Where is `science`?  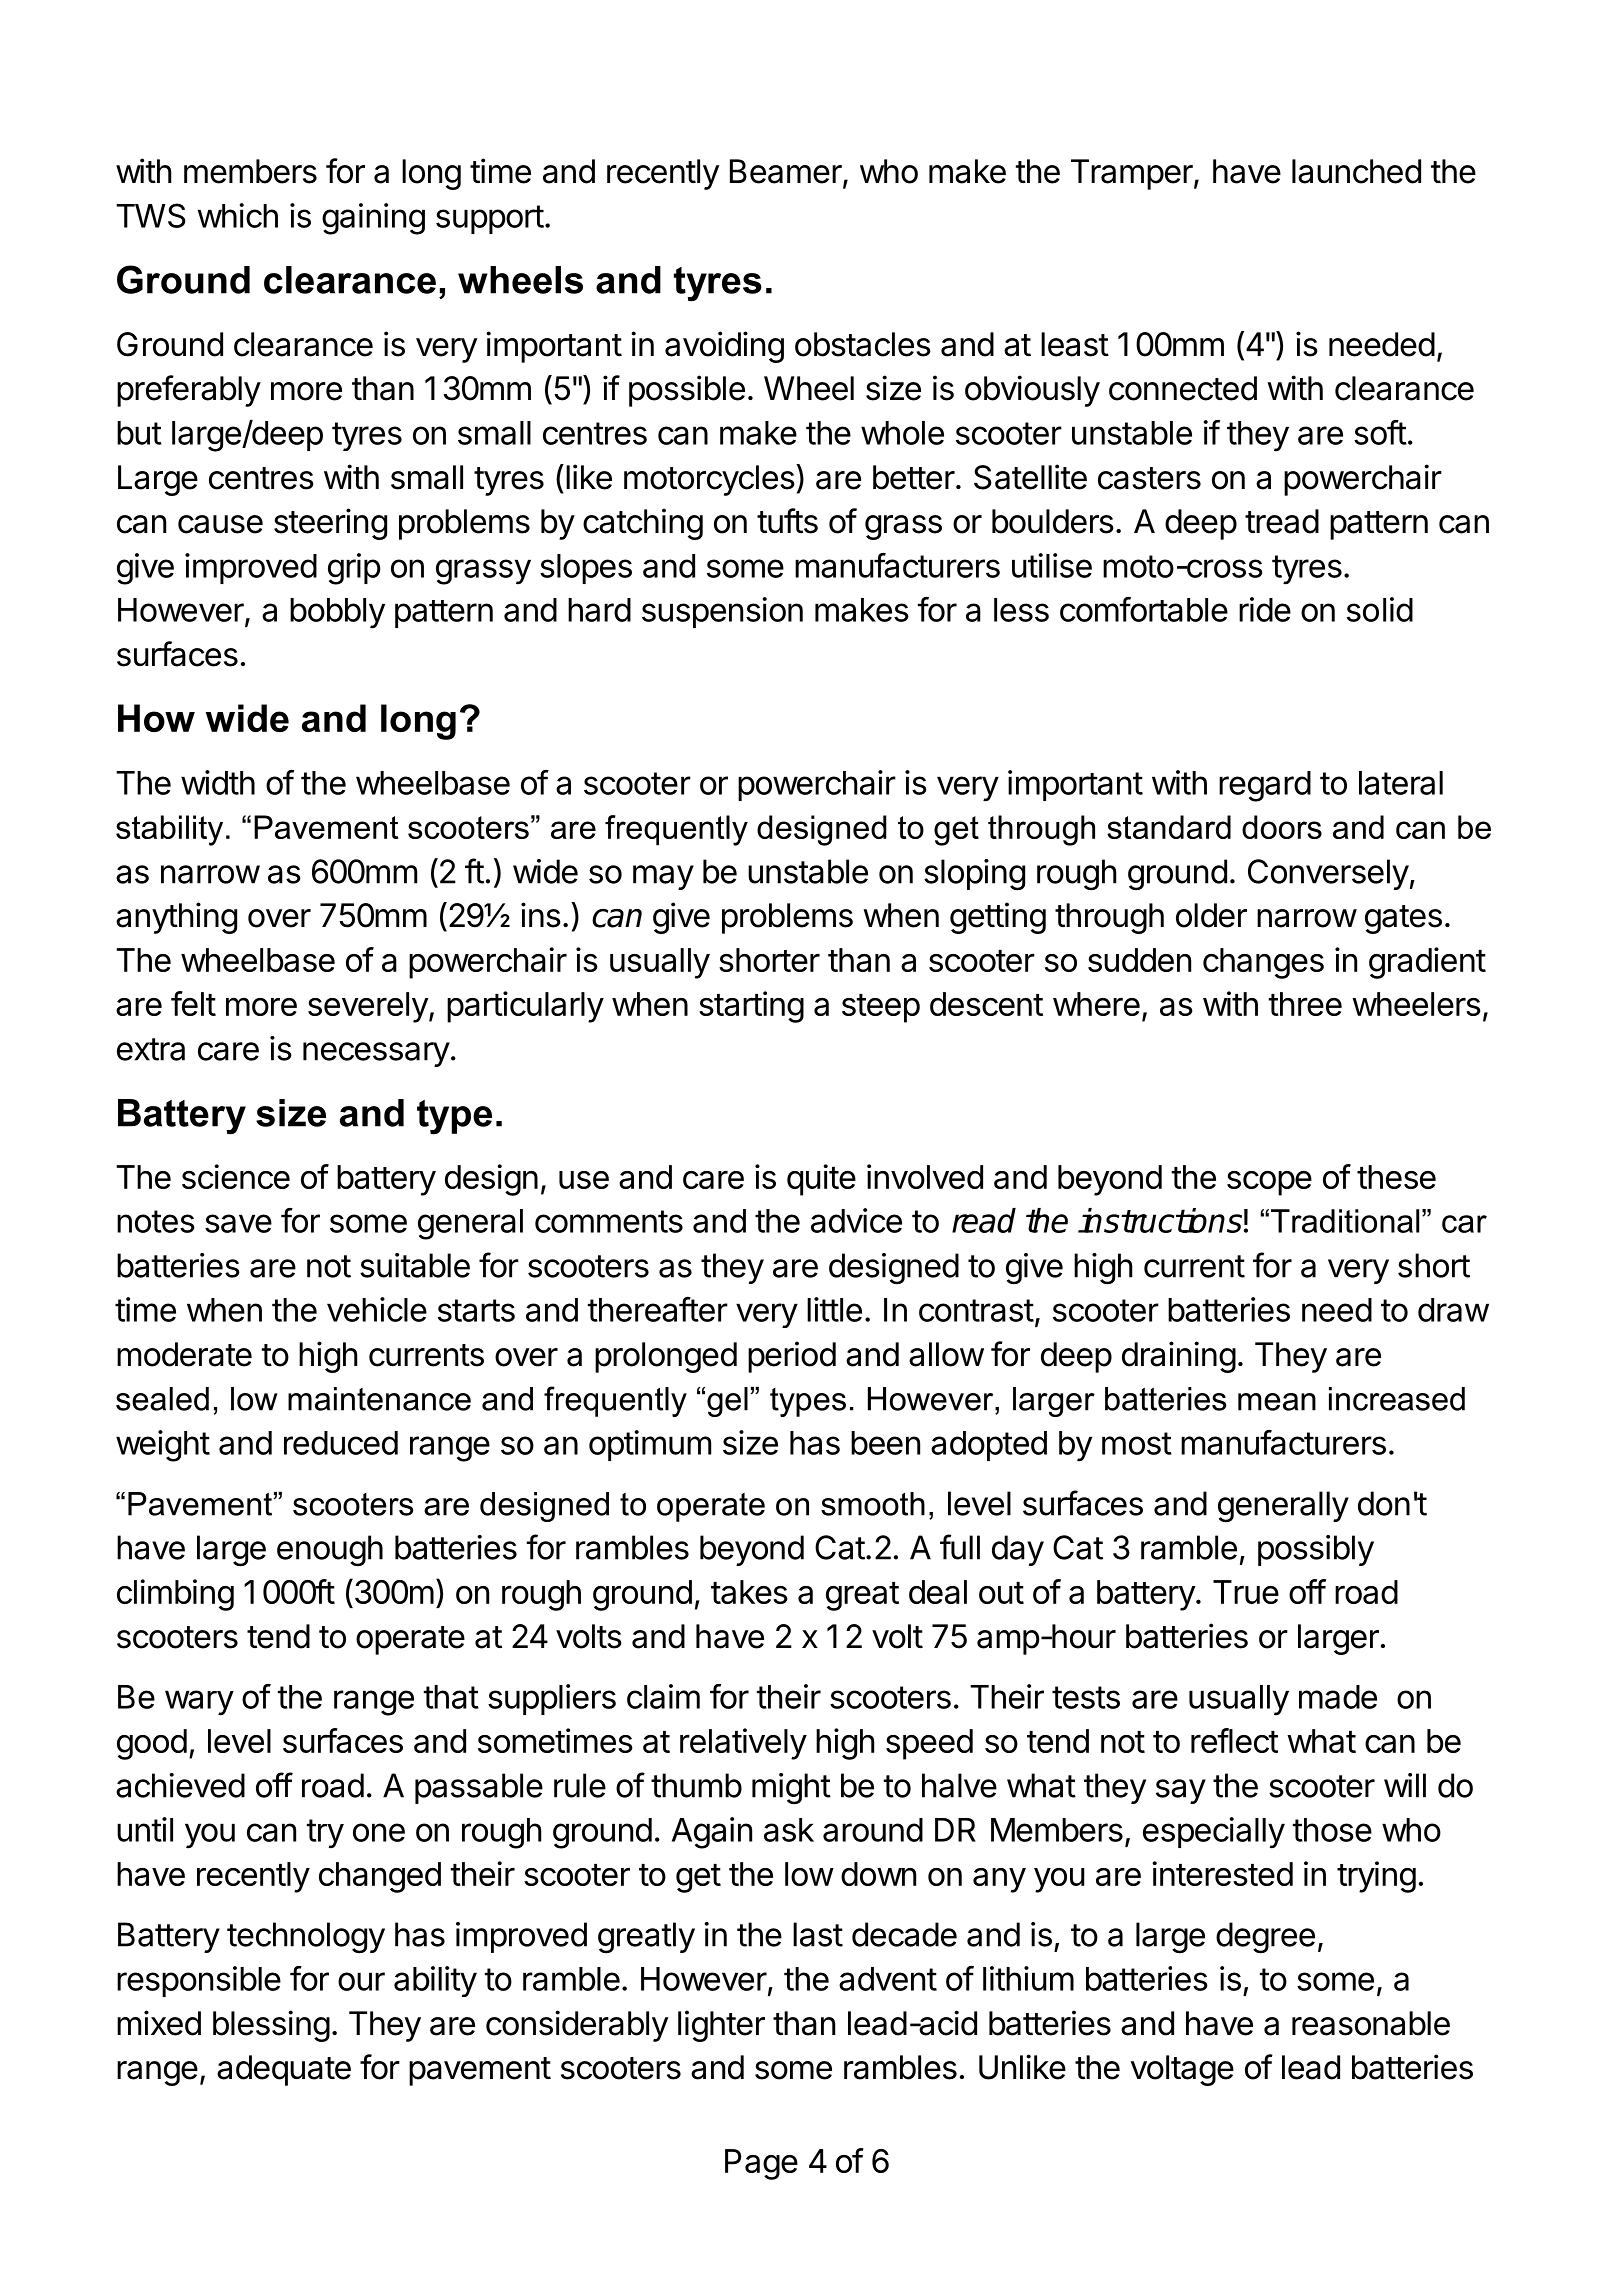 science is located at coordinates (236, 1176).
